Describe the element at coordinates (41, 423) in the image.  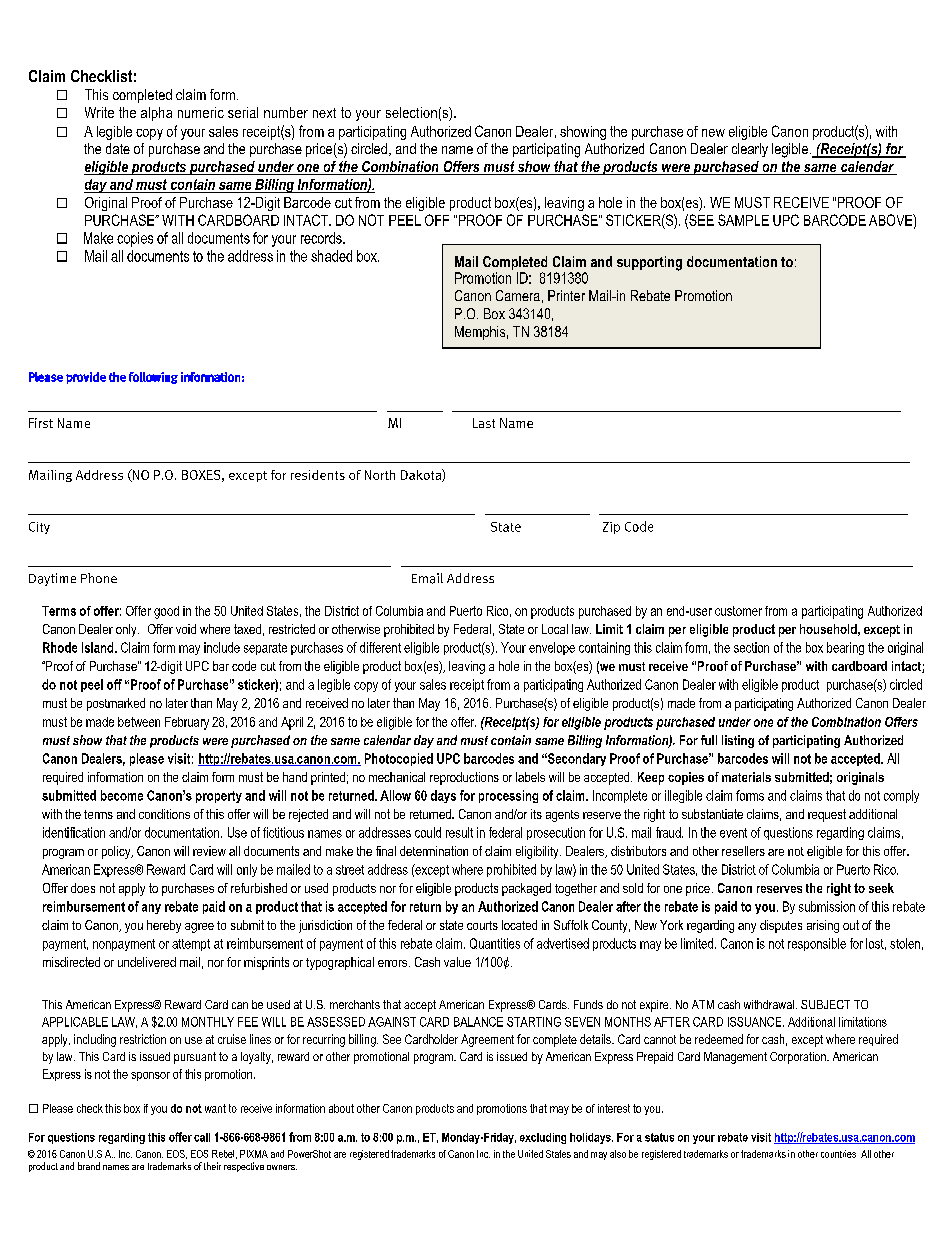
I see `First` at that location.
